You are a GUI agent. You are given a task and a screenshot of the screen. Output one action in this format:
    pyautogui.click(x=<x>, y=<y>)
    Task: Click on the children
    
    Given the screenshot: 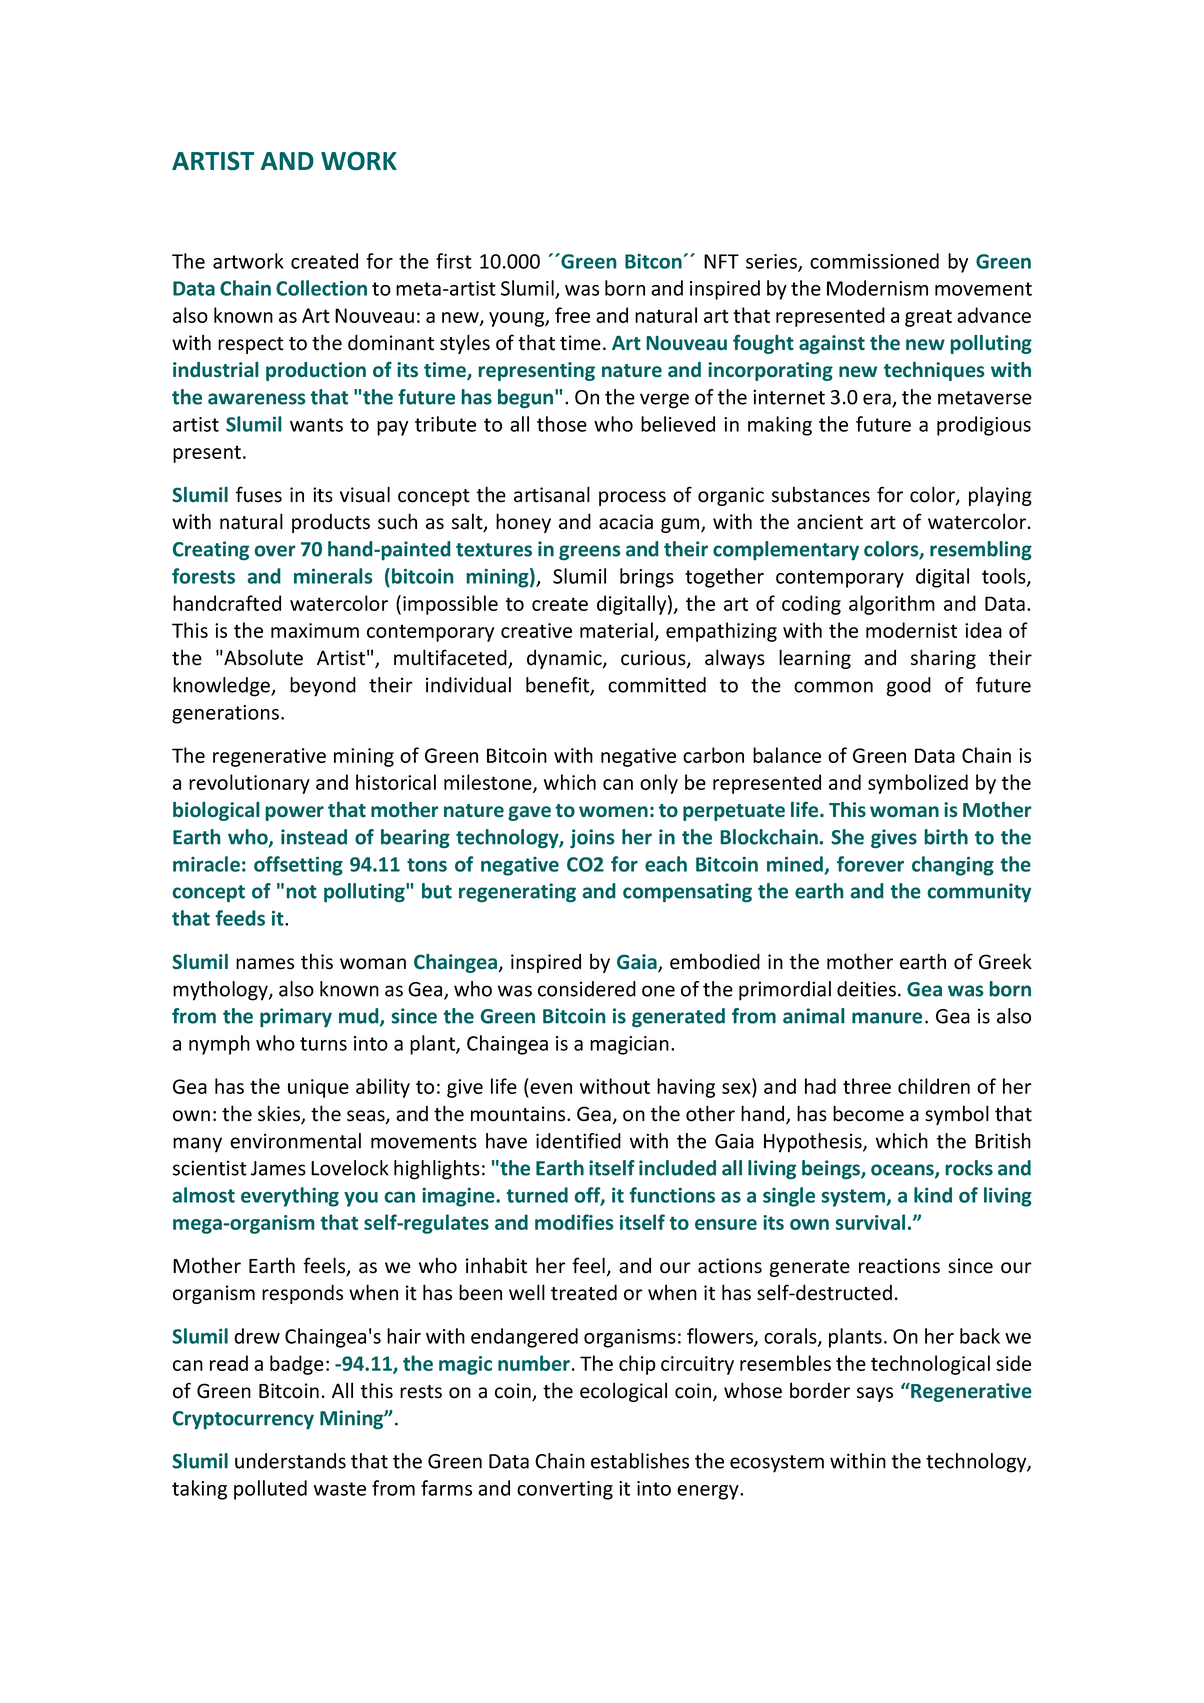 What is the action you would take?
    pyautogui.click(x=934, y=1086)
